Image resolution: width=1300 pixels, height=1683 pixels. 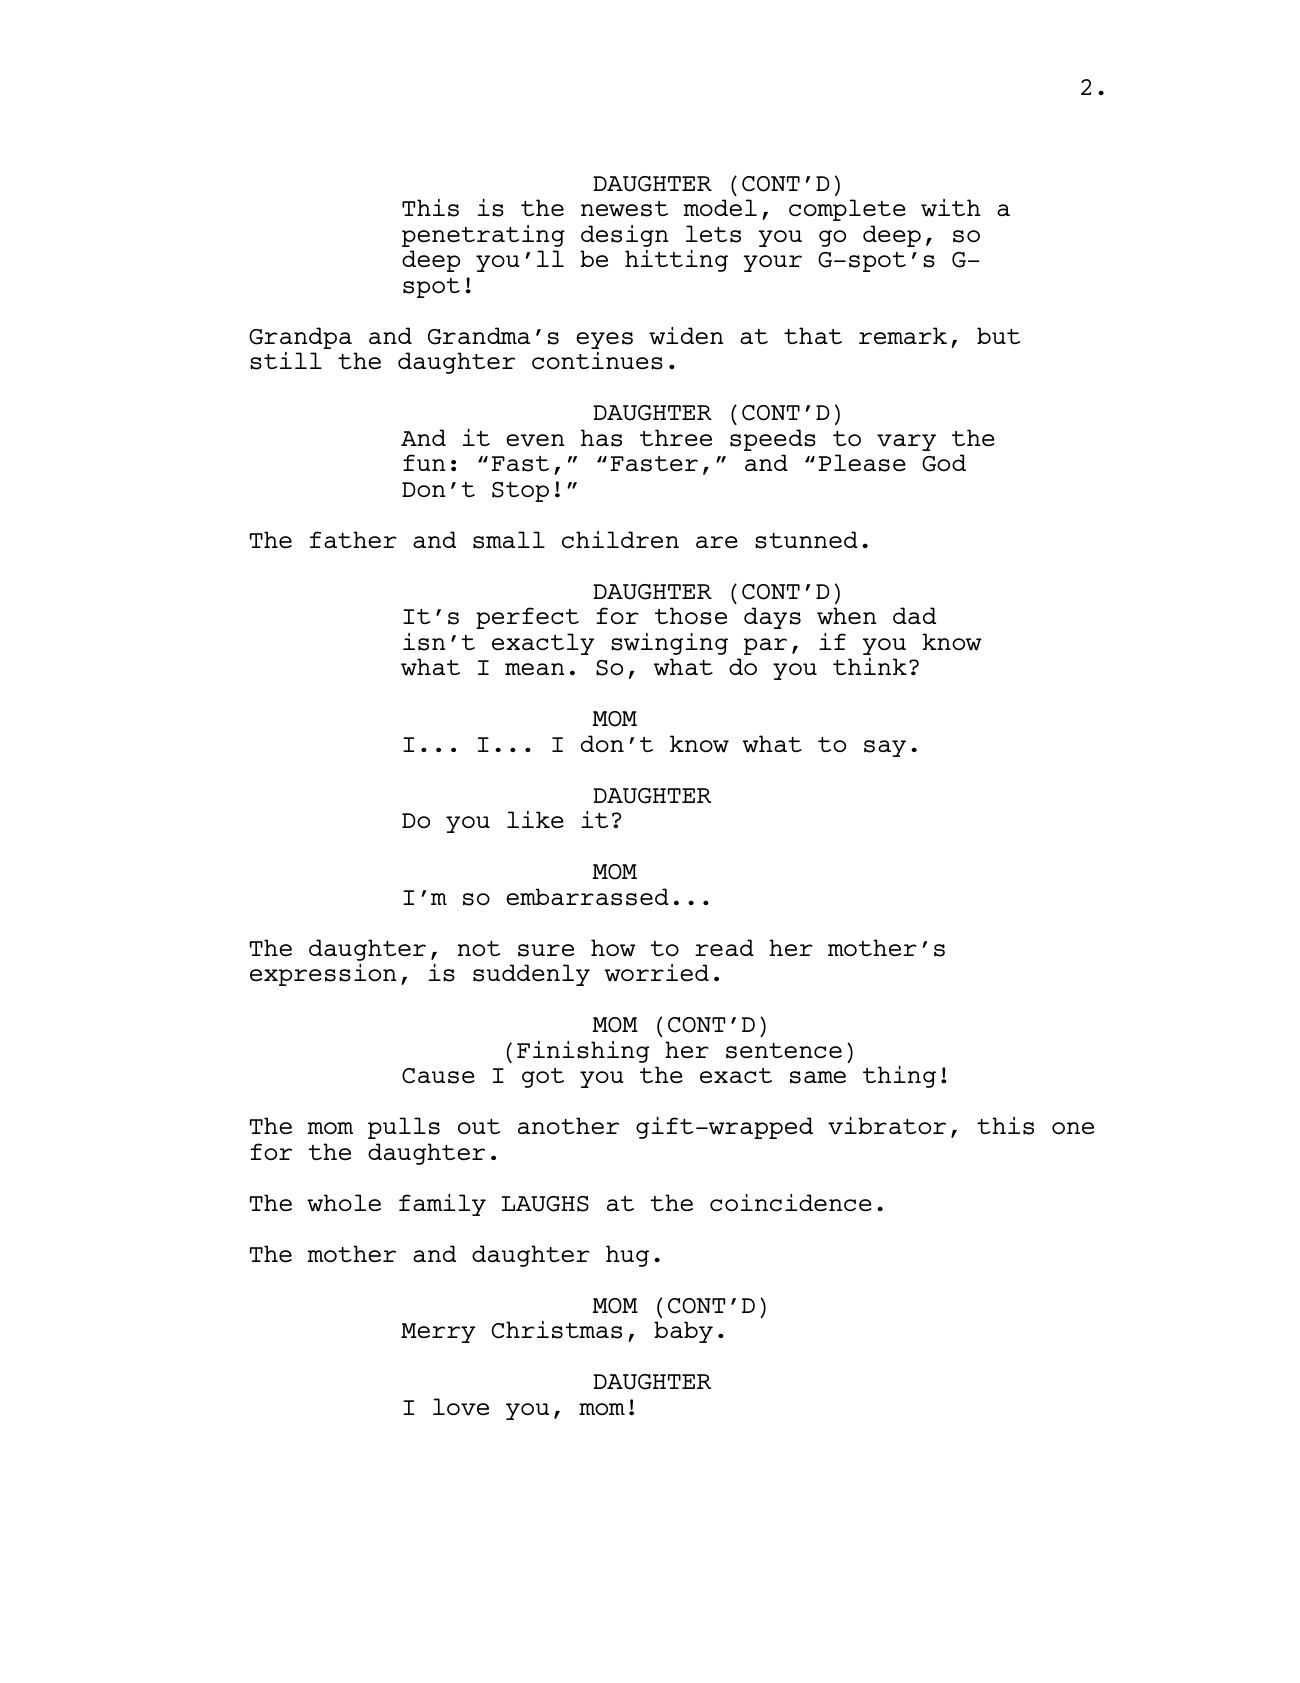 What do you see at coordinates (899, 1077) in the image?
I see `thing` at bounding box center [899, 1077].
